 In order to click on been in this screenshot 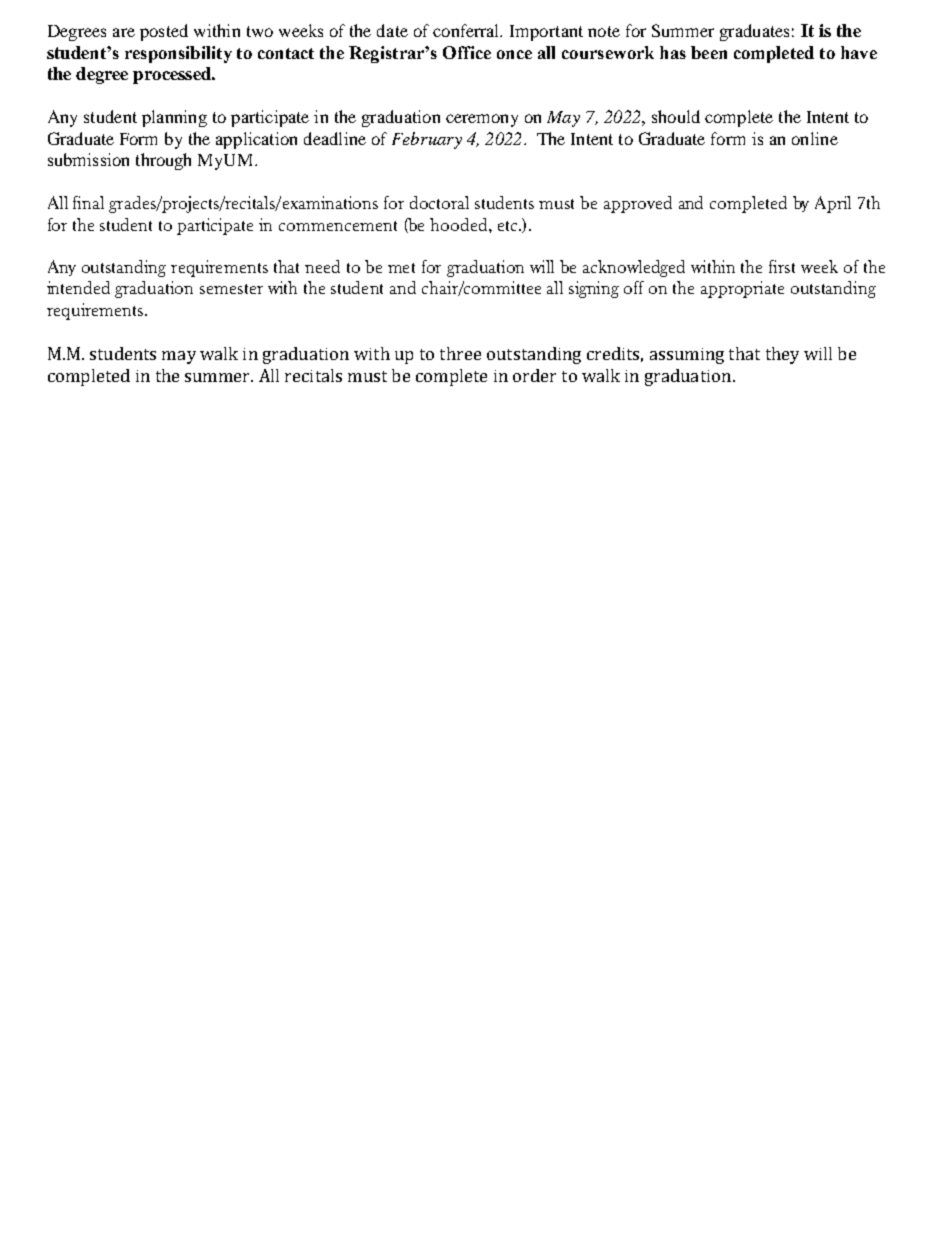, I will do `click(709, 52)`.
